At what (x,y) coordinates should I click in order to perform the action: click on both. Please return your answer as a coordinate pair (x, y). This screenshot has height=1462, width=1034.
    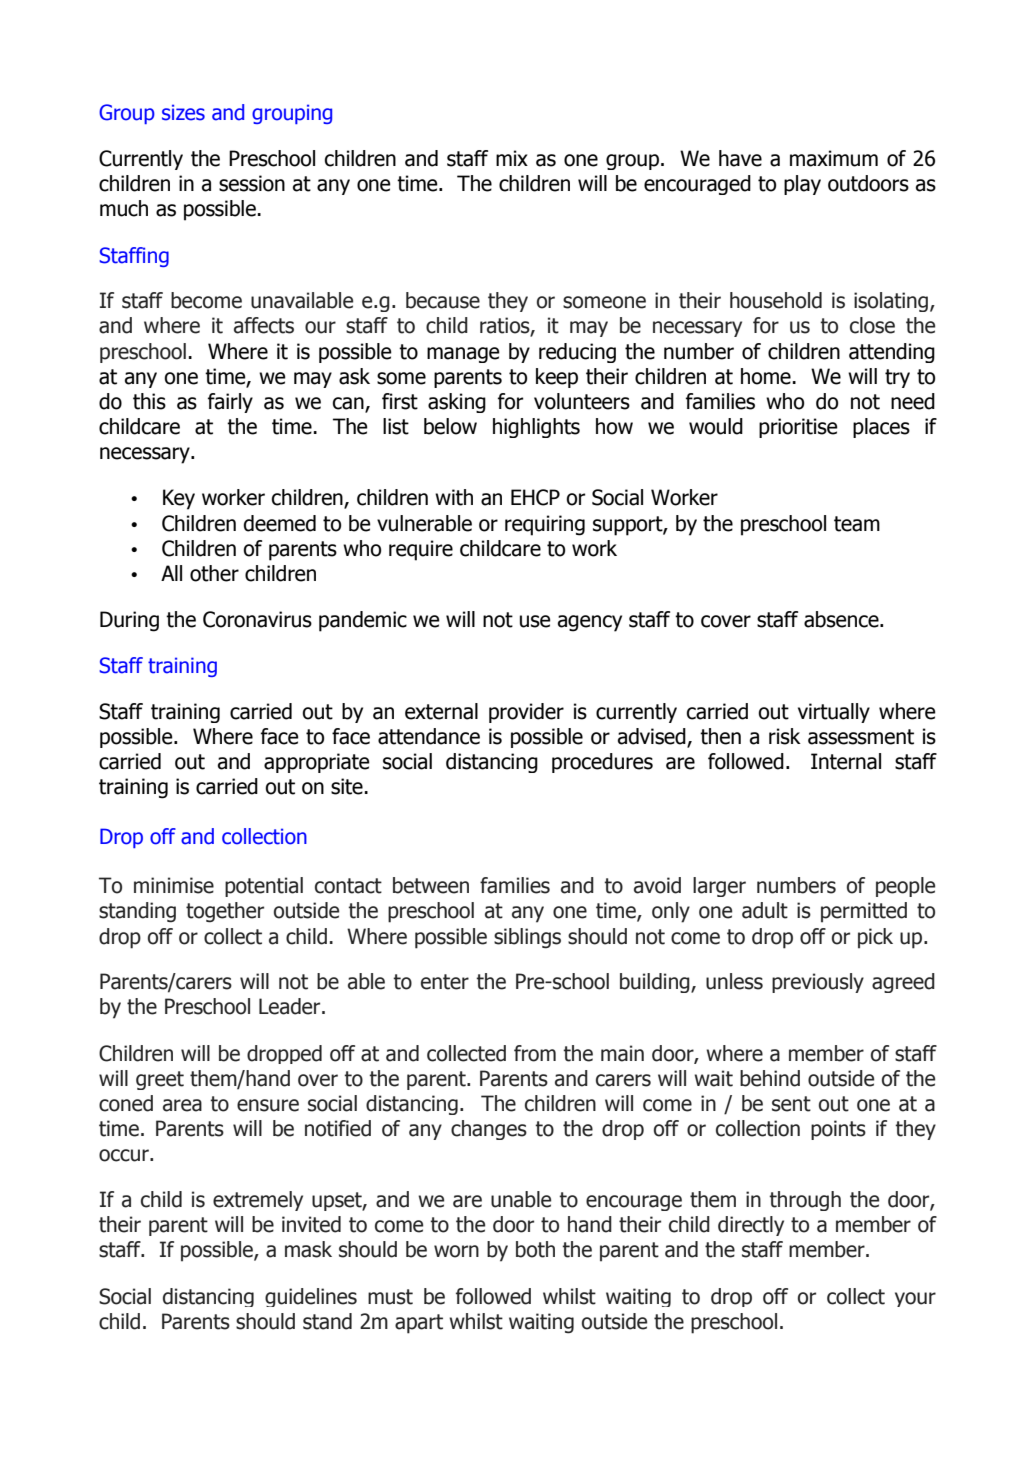
    Looking at the image, I should click on (535, 1249).
